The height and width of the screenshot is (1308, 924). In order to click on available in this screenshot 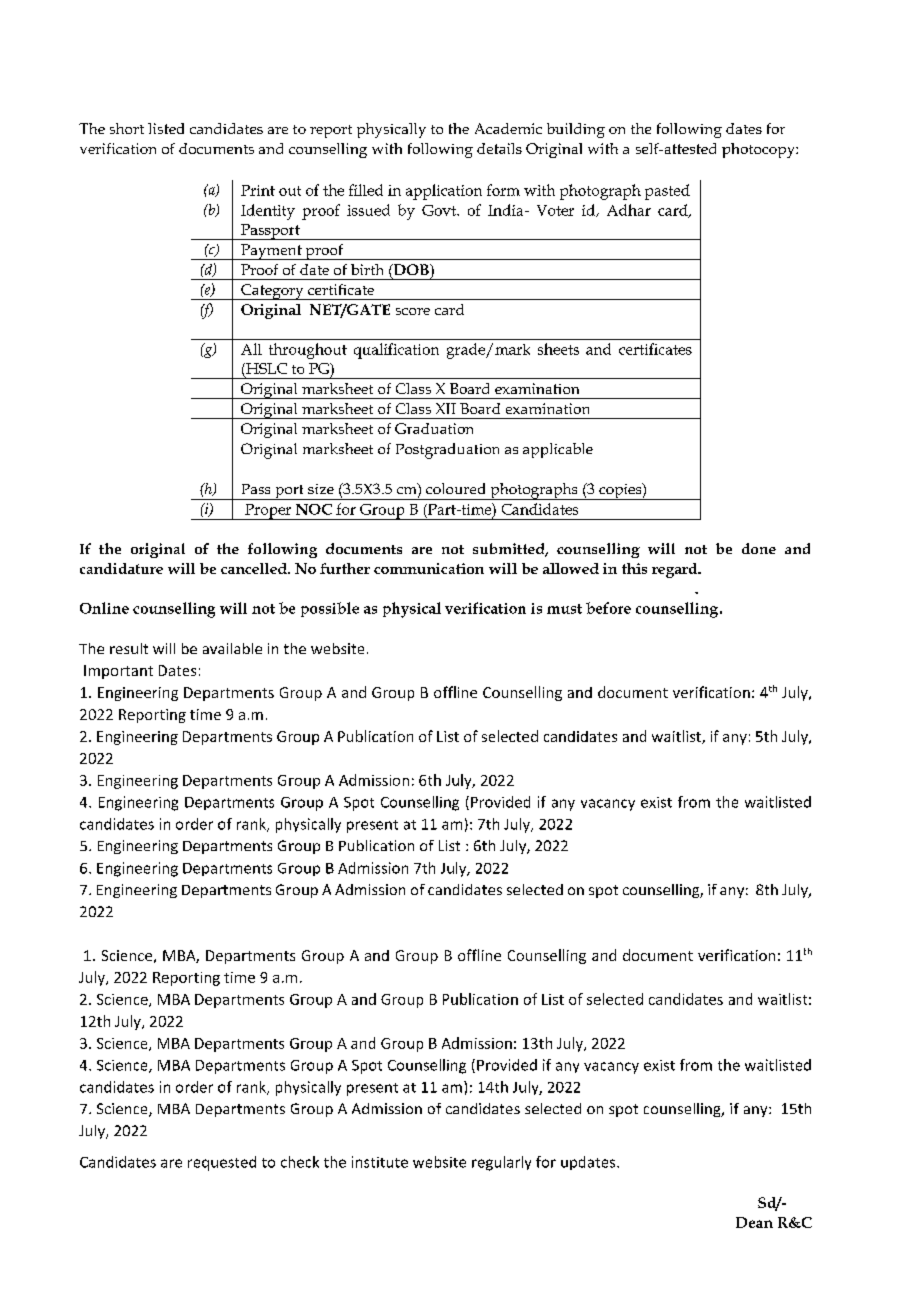, I will do `click(232, 648)`.
